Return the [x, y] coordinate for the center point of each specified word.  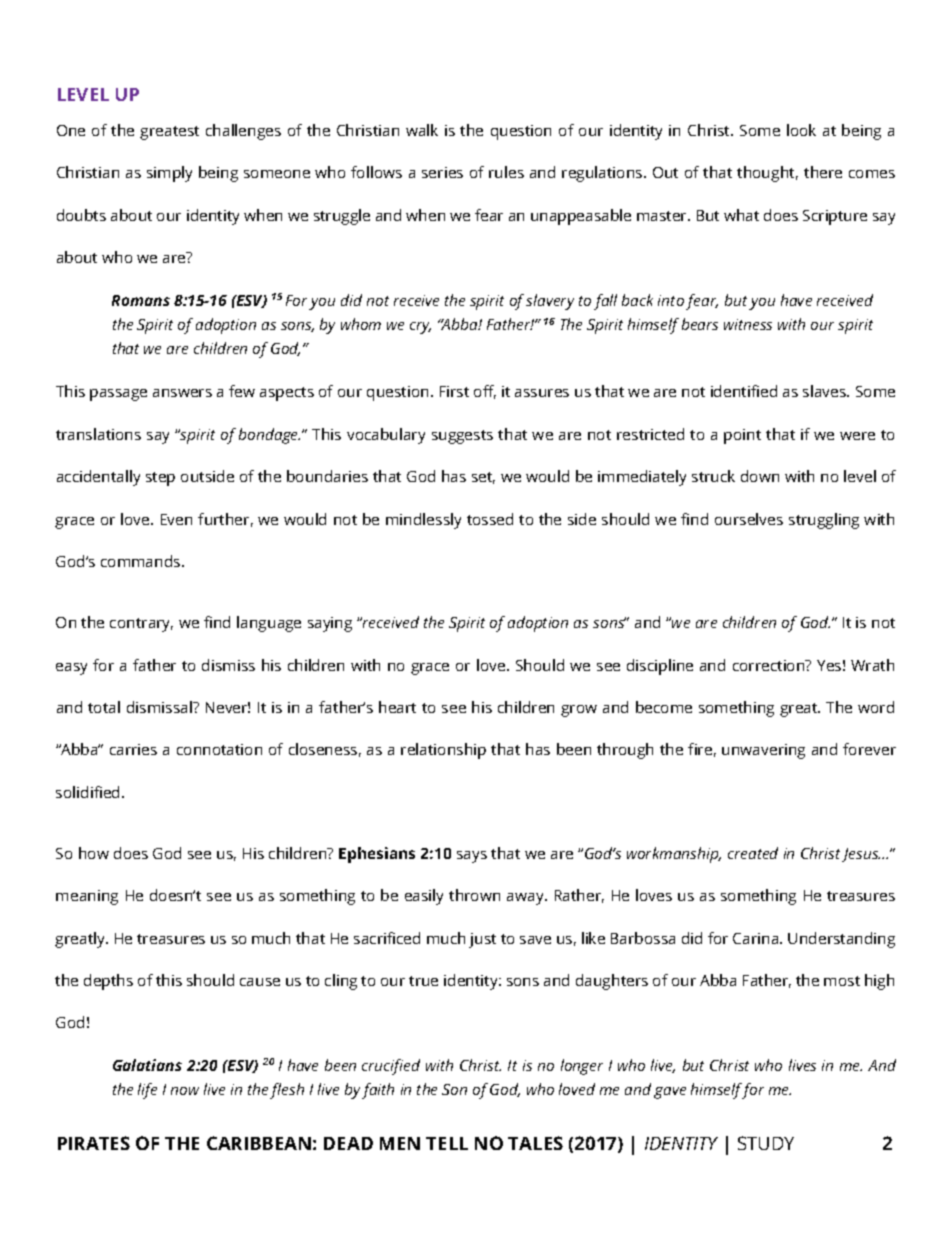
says [472, 857]
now [185, 1091]
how [94, 853]
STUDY [766, 1143]
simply [169, 174]
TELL [447, 1143]
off [485, 392]
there [823, 172]
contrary [141, 625]
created [753, 853]
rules [506, 172]
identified [744, 391]
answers [182, 393]
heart [397, 707]
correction [770, 665]
